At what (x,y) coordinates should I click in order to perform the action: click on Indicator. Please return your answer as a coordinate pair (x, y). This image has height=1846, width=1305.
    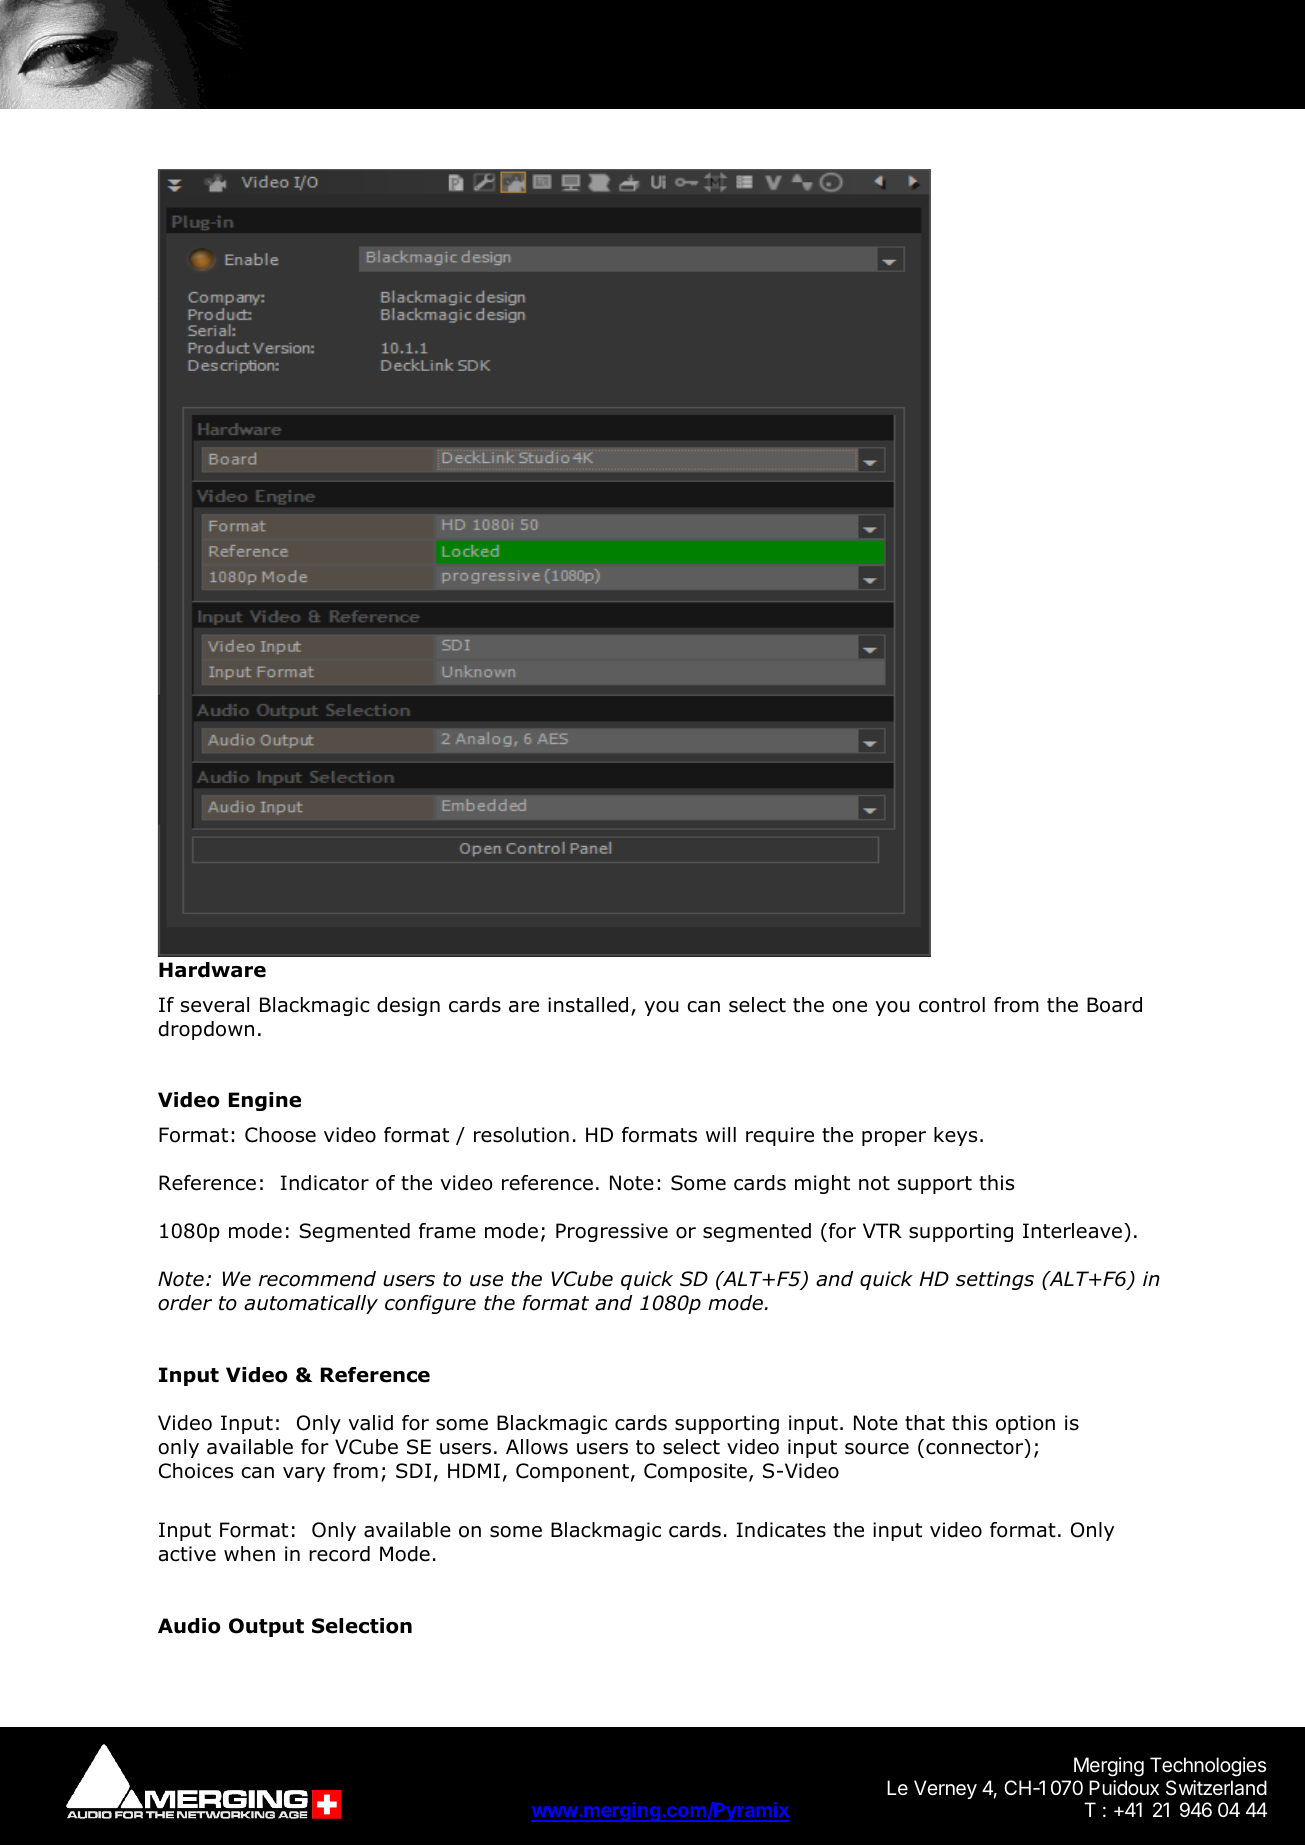
    Looking at the image, I should click on (325, 1183).
